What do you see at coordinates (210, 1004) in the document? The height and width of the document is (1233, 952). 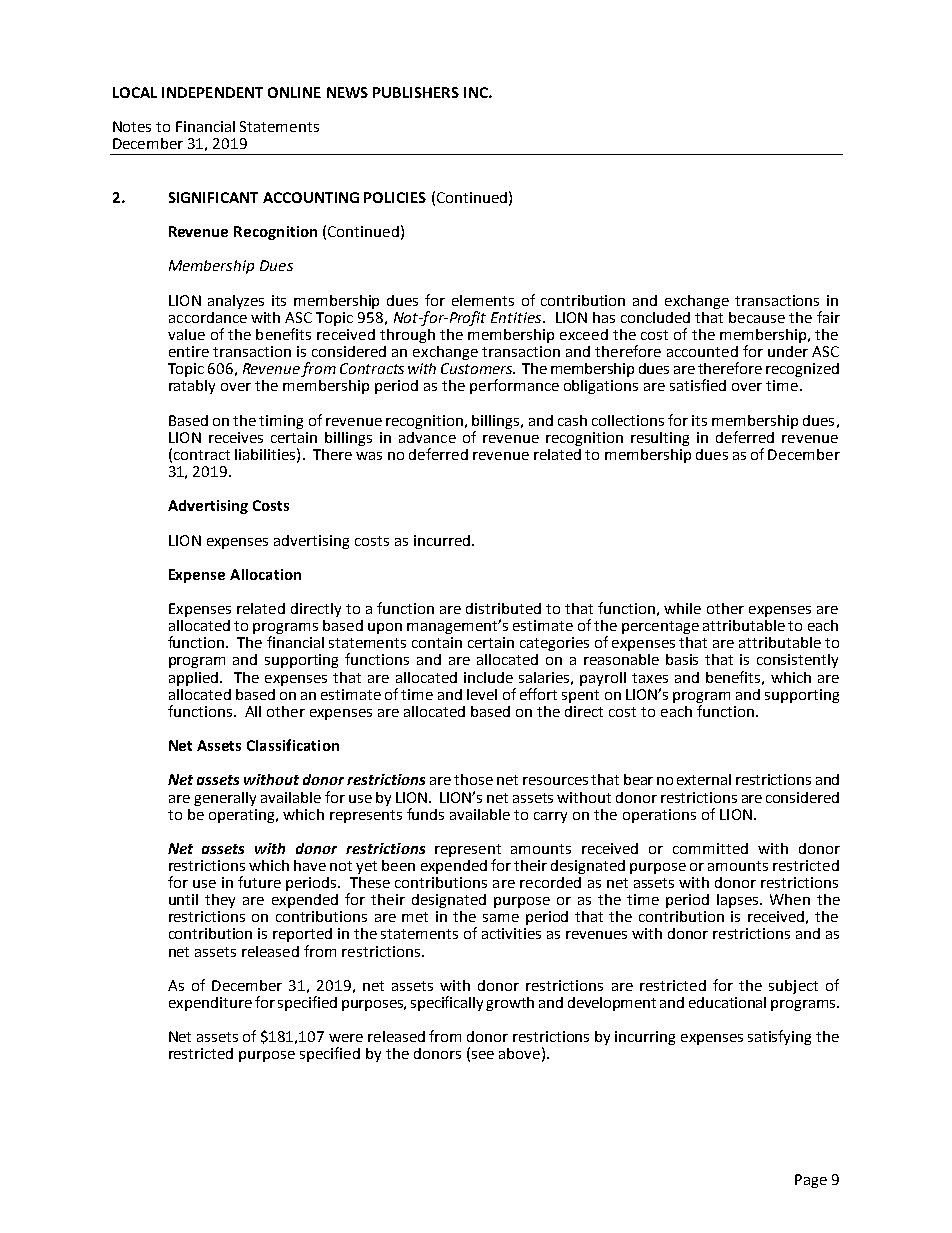 I see `expenditure` at bounding box center [210, 1004].
